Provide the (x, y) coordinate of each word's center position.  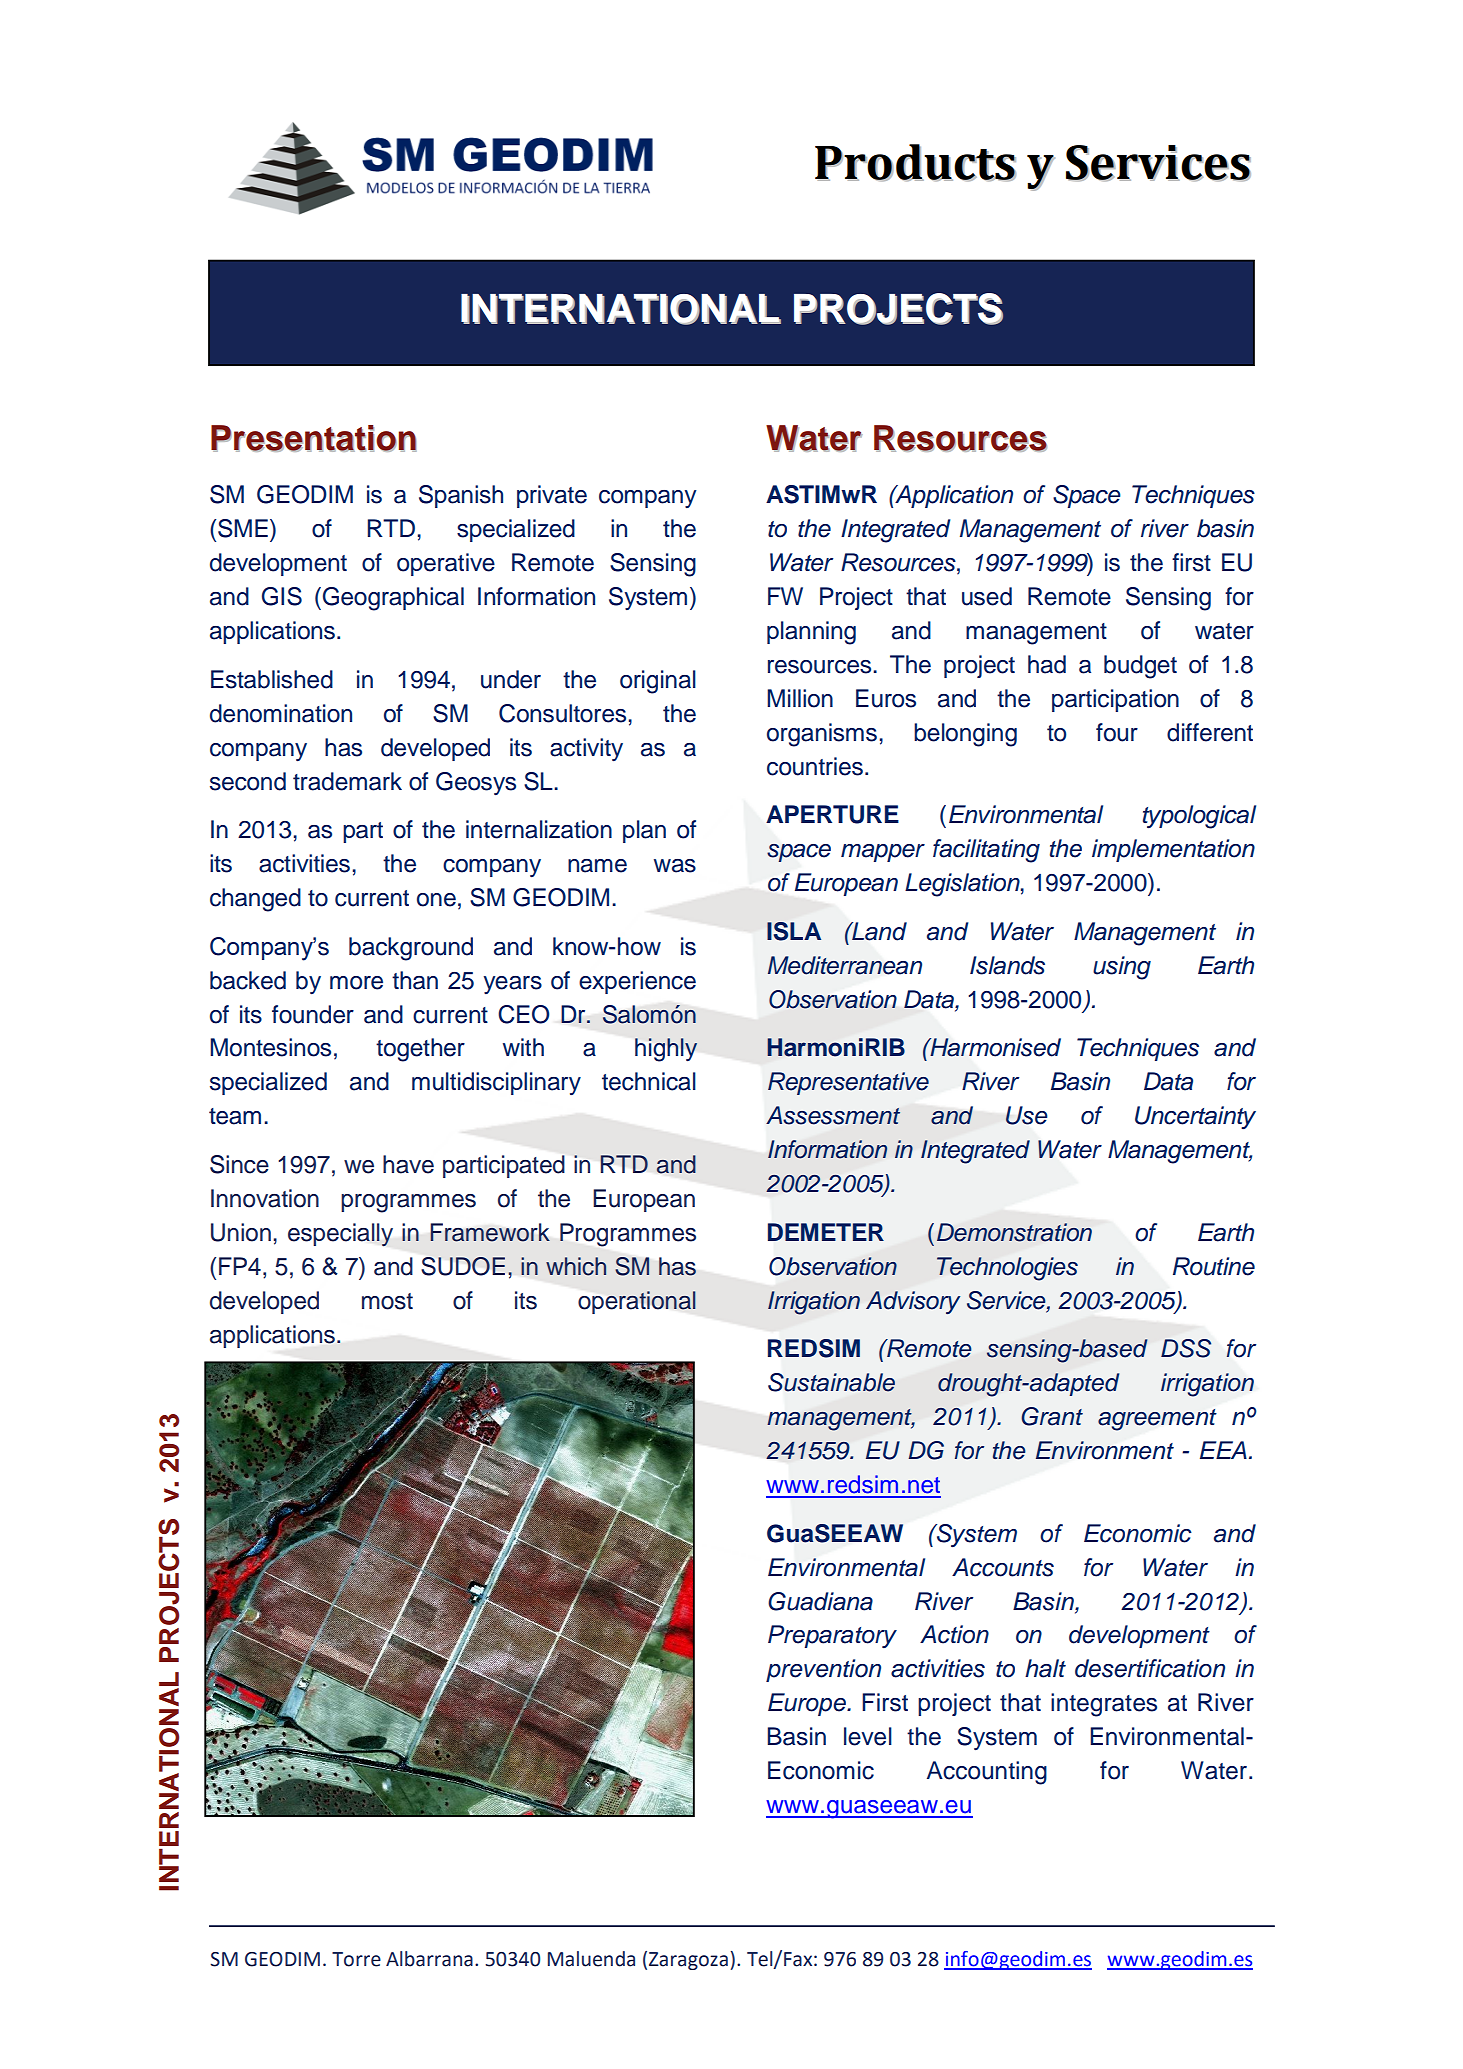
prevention (823, 1670)
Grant (1052, 1416)
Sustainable (831, 1382)
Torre (356, 1959)
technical (649, 1081)
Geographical (392, 599)
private (552, 496)
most (387, 1301)
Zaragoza (688, 1961)
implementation (1173, 850)
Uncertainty (1195, 1117)
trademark (347, 781)
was (675, 866)
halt (1045, 1668)
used (987, 596)
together (420, 1050)
